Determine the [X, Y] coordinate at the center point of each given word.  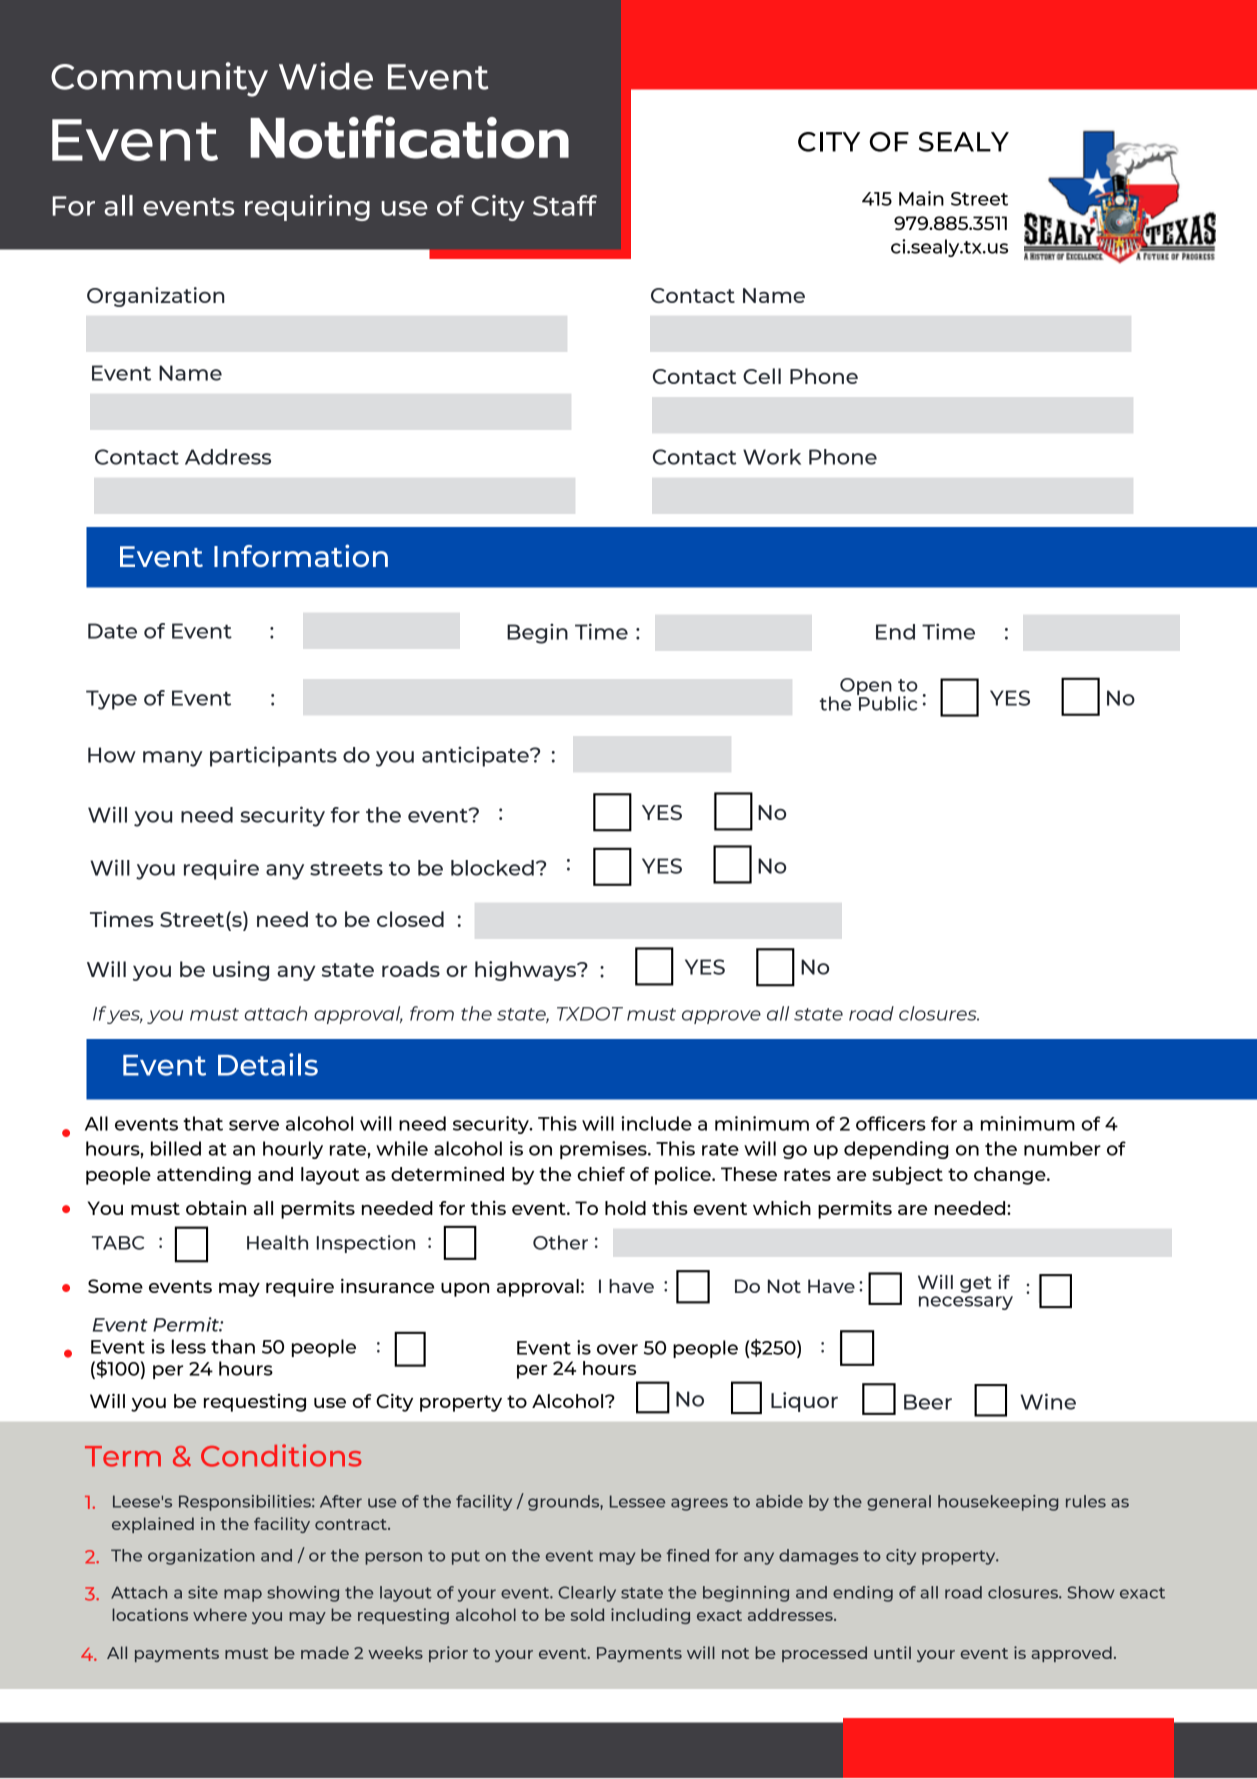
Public [887, 702]
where [220, 1614]
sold [587, 1614]
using [241, 971]
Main [921, 198]
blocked [492, 868]
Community [159, 79]
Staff [565, 205]
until [892, 1652]
